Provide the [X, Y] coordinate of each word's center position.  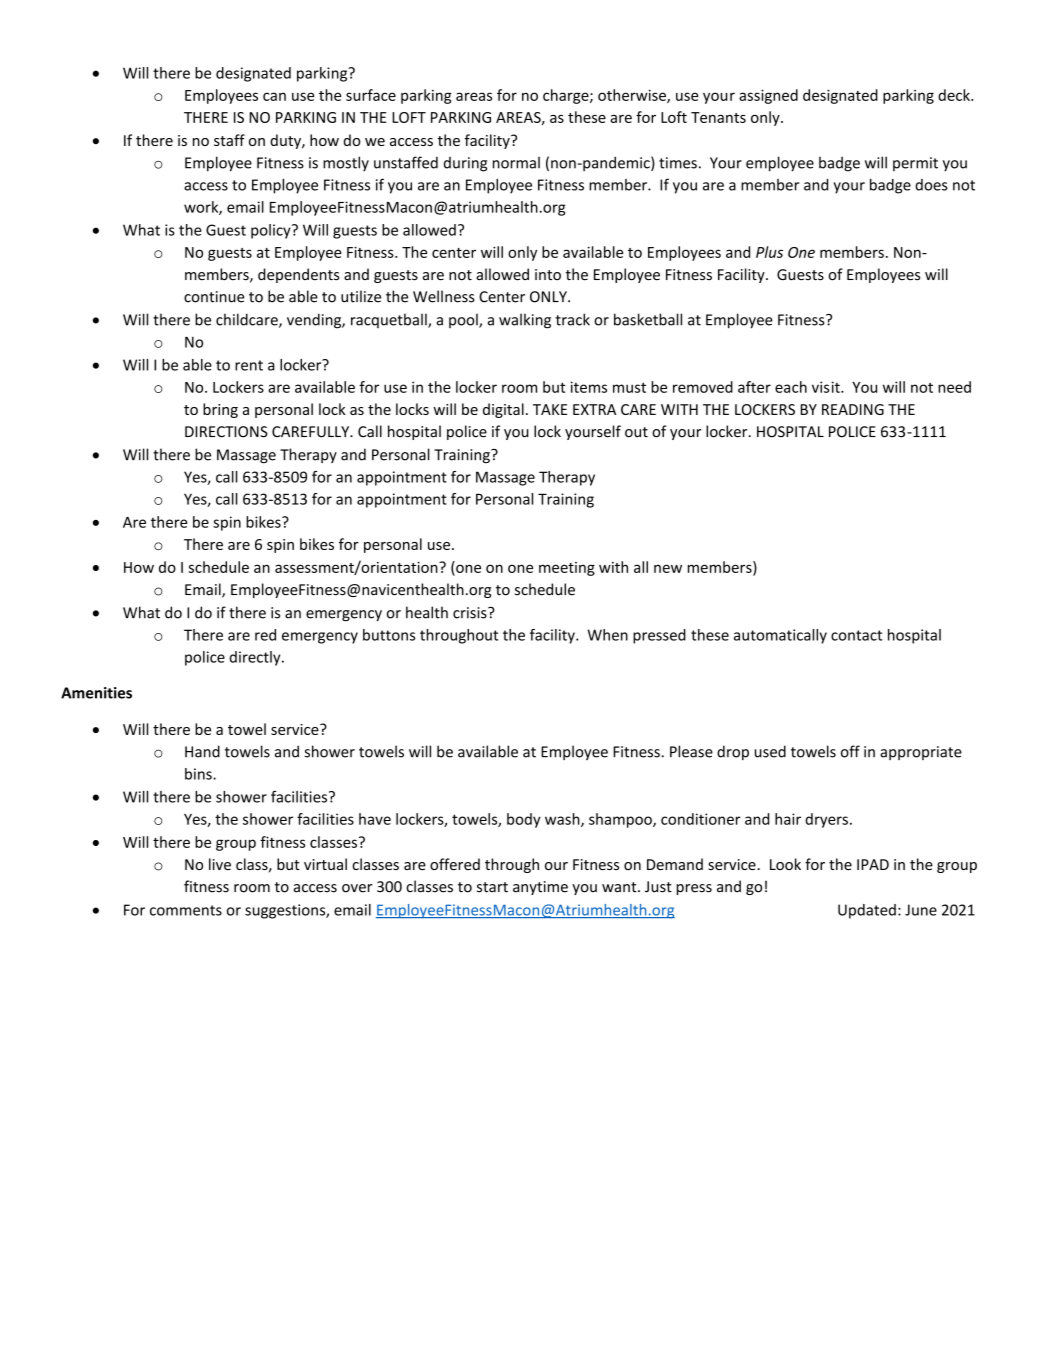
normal [516, 163]
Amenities [96, 693]
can [274, 96]
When [607, 635]
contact [856, 635]
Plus [769, 252]
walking [525, 321]
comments [186, 910]
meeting [567, 569]
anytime [540, 888]
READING [853, 409]
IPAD [873, 864]
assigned [768, 96]
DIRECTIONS [226, 432]
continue [214, 297]
